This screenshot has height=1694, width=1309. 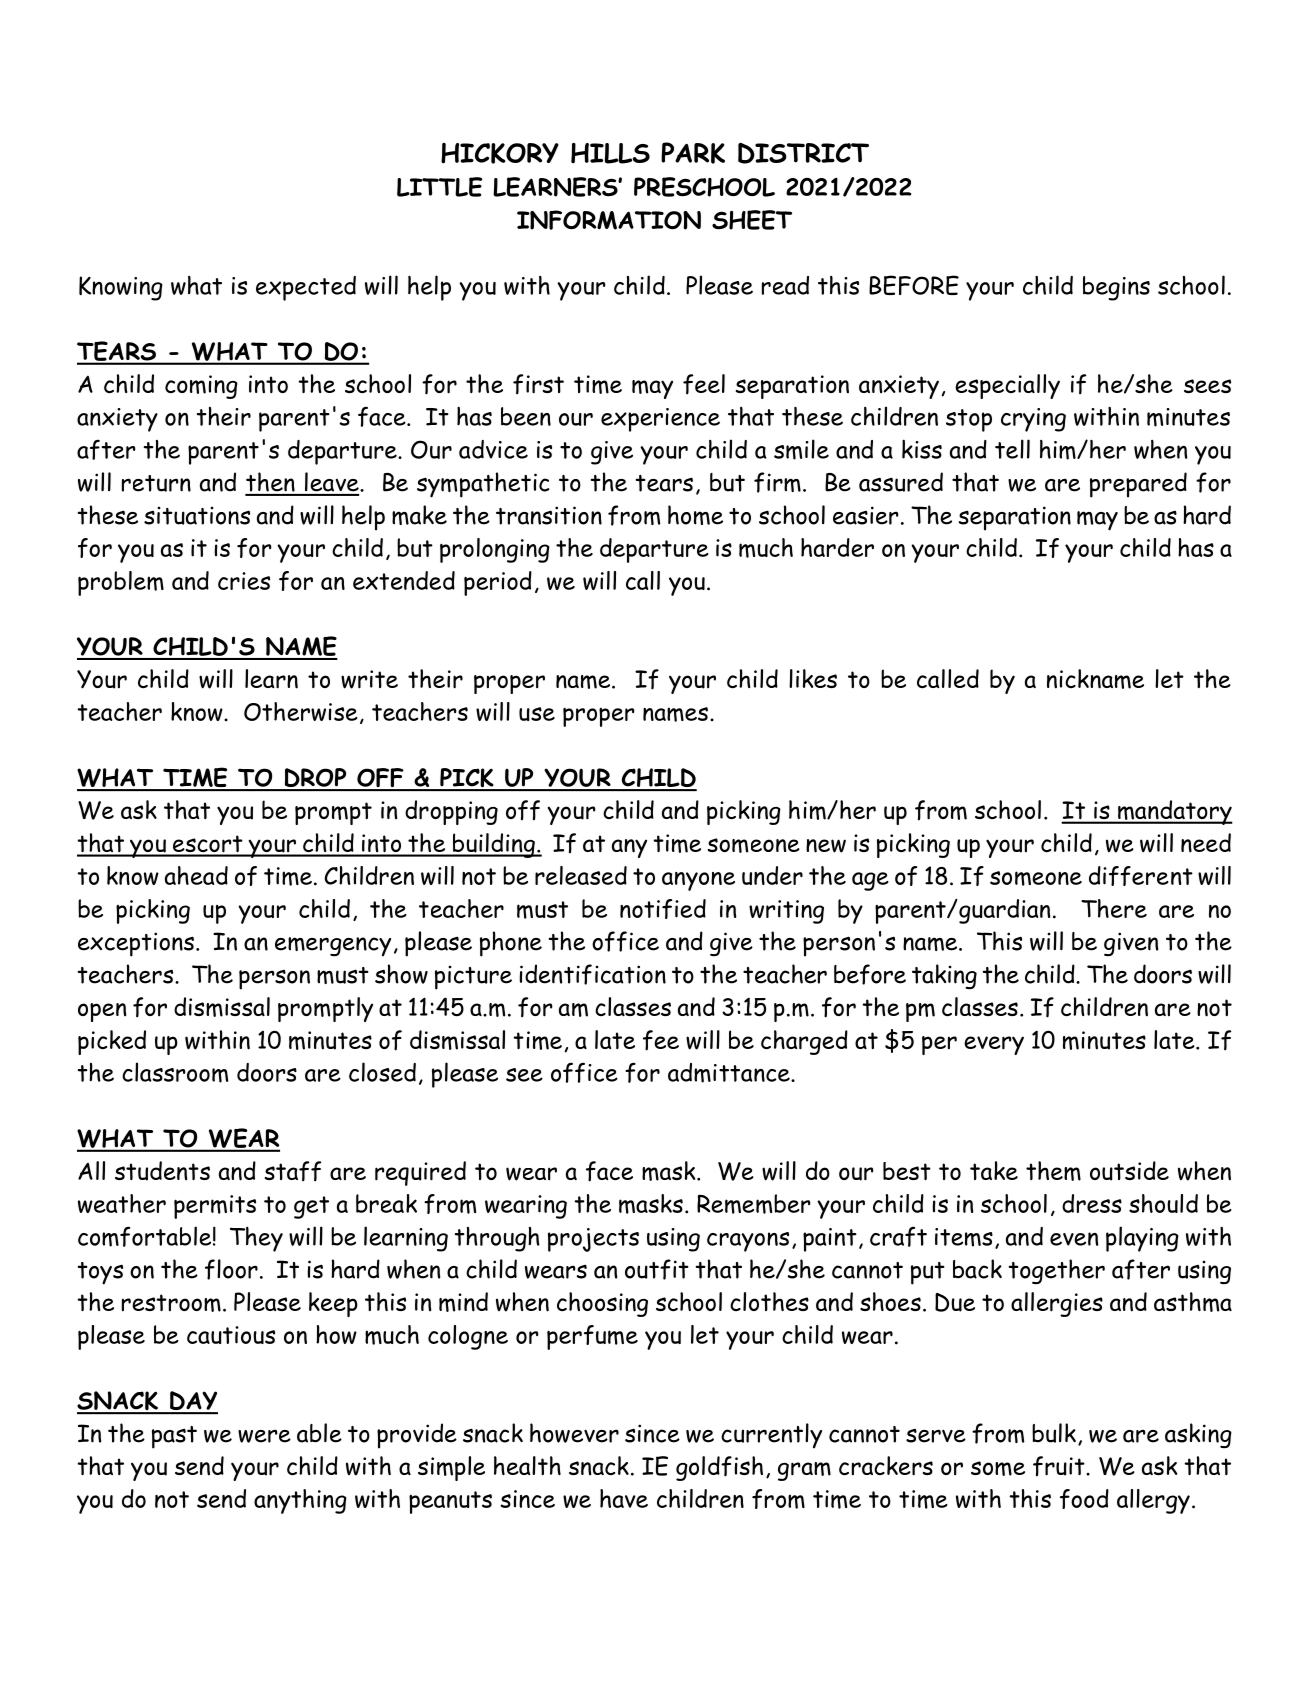 What do you see at coordinates (264, 1436) in the screenshot?
I see `were` at bounding box center [264, 1436].
